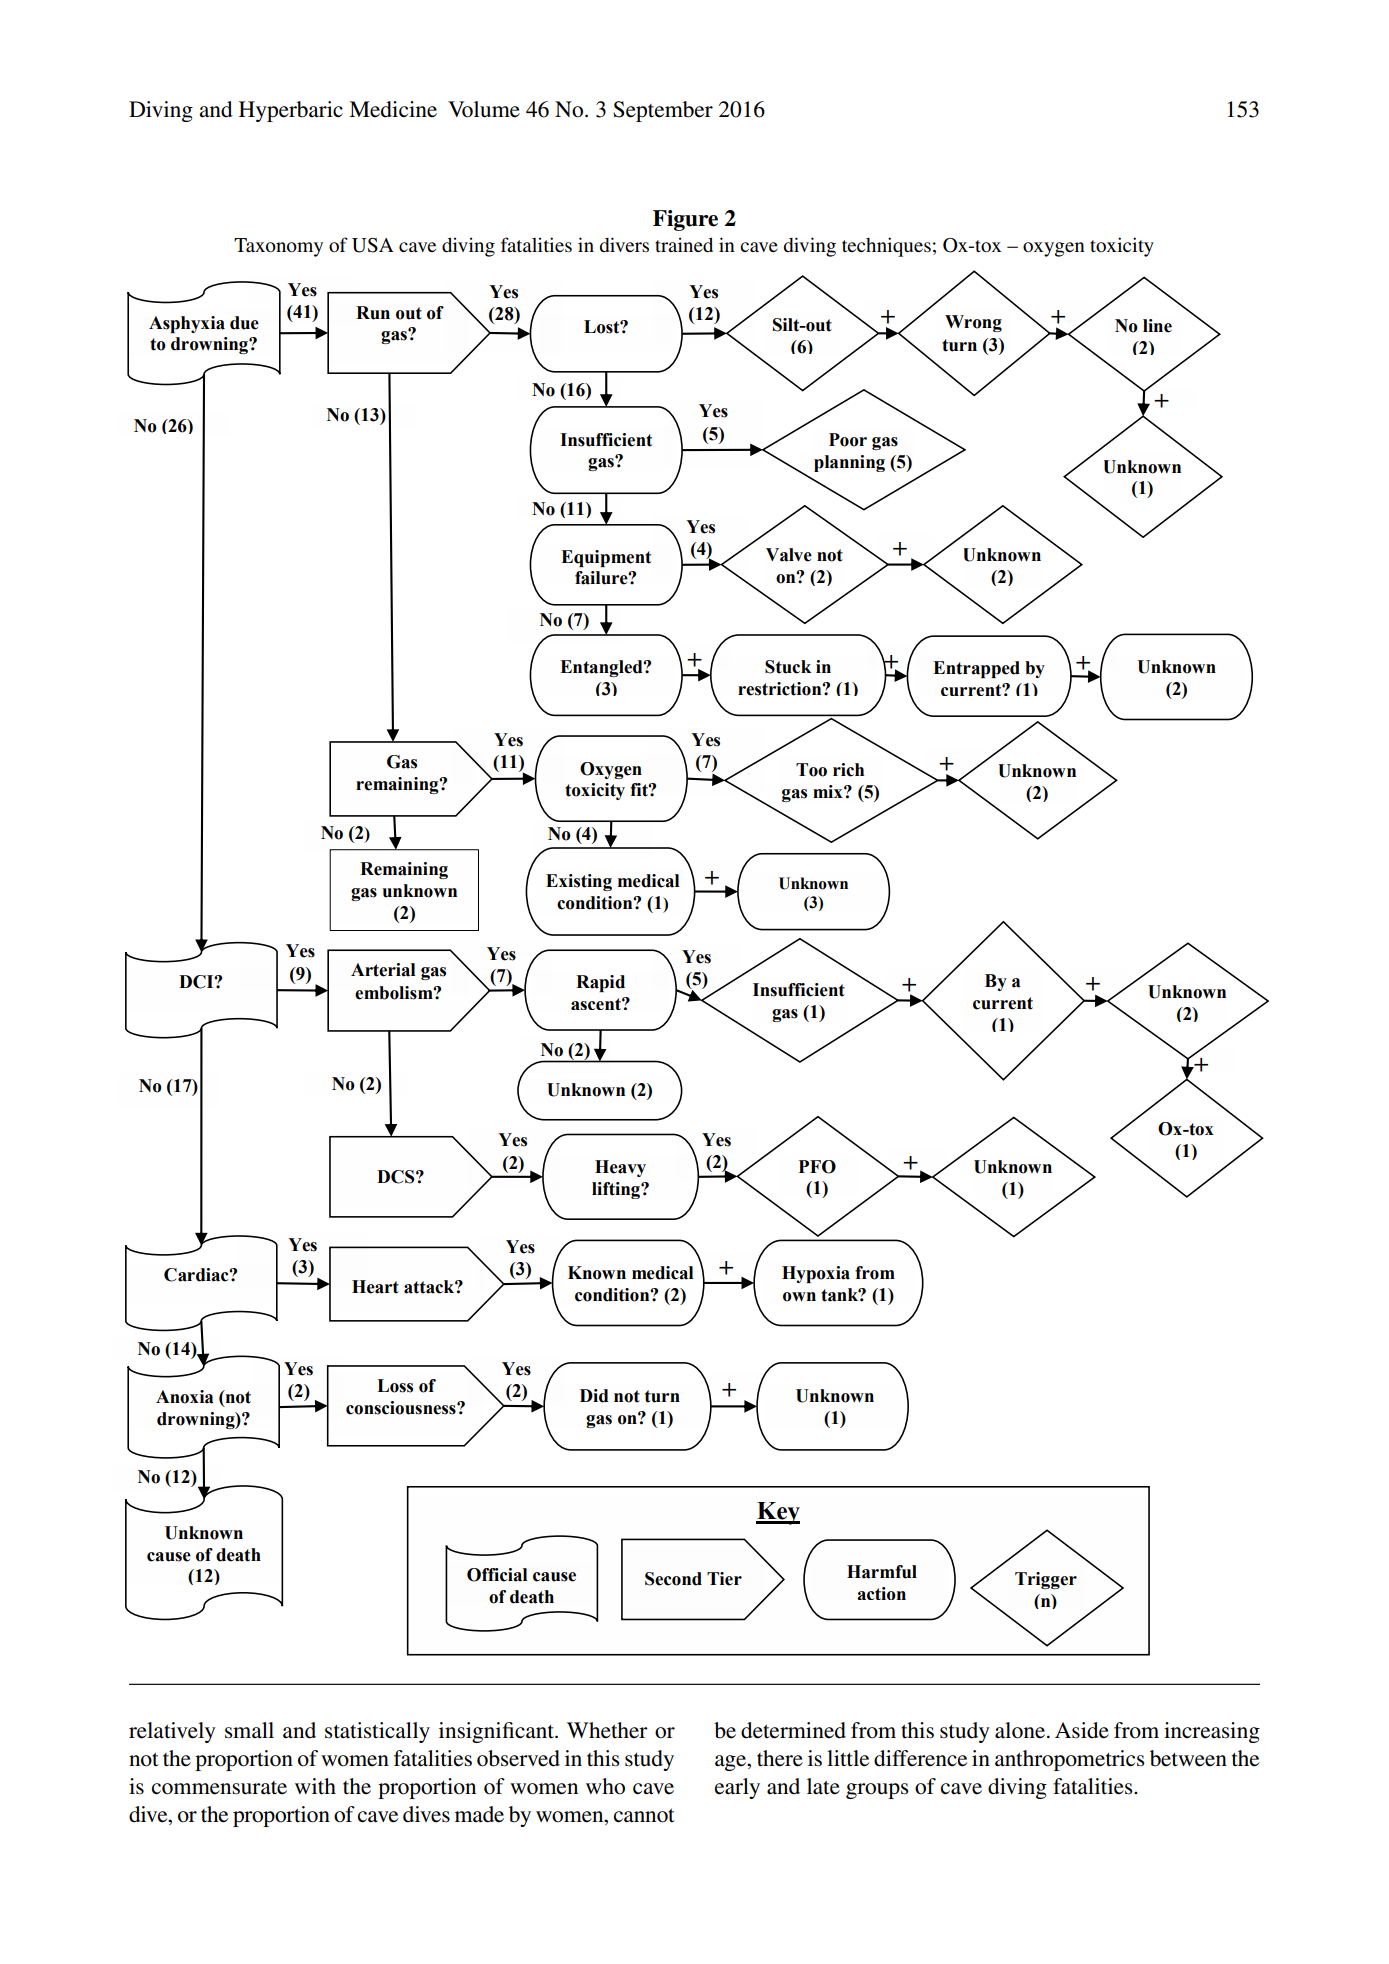 Image resolution: width=1389 pixels, height=1964 pixels. What do you see at coordinates (973, 323) in the screenshot?
I see `Wrong` at bounding box center [973, 323].
